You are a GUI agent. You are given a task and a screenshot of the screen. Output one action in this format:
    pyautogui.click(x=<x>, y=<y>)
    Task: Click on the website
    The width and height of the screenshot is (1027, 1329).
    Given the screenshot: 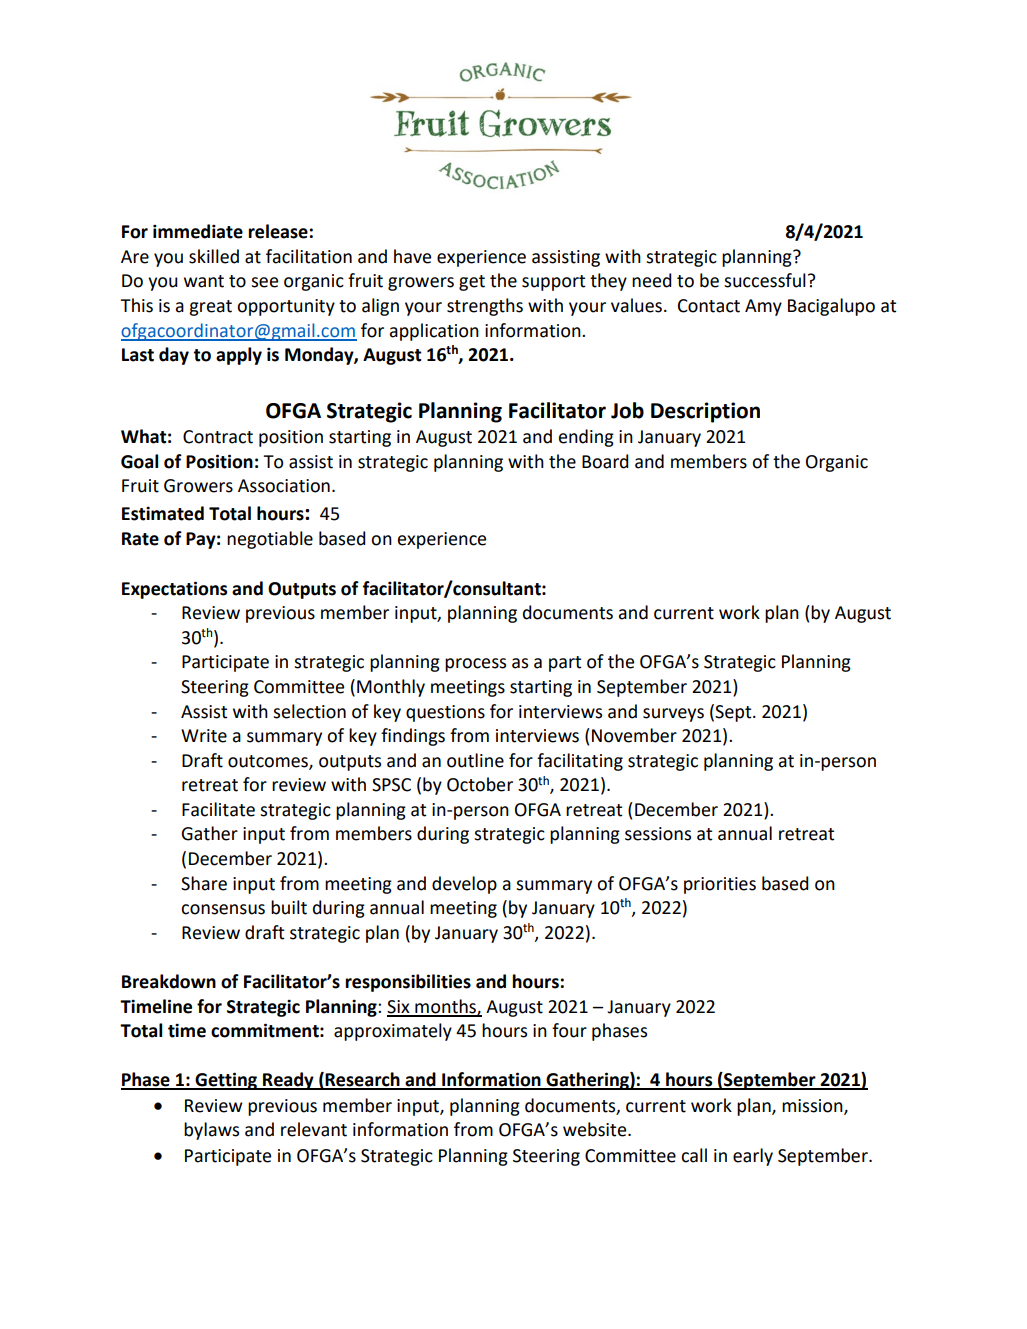 What is the action you would take?
    pyautogui.click(x=596, y=1129)
